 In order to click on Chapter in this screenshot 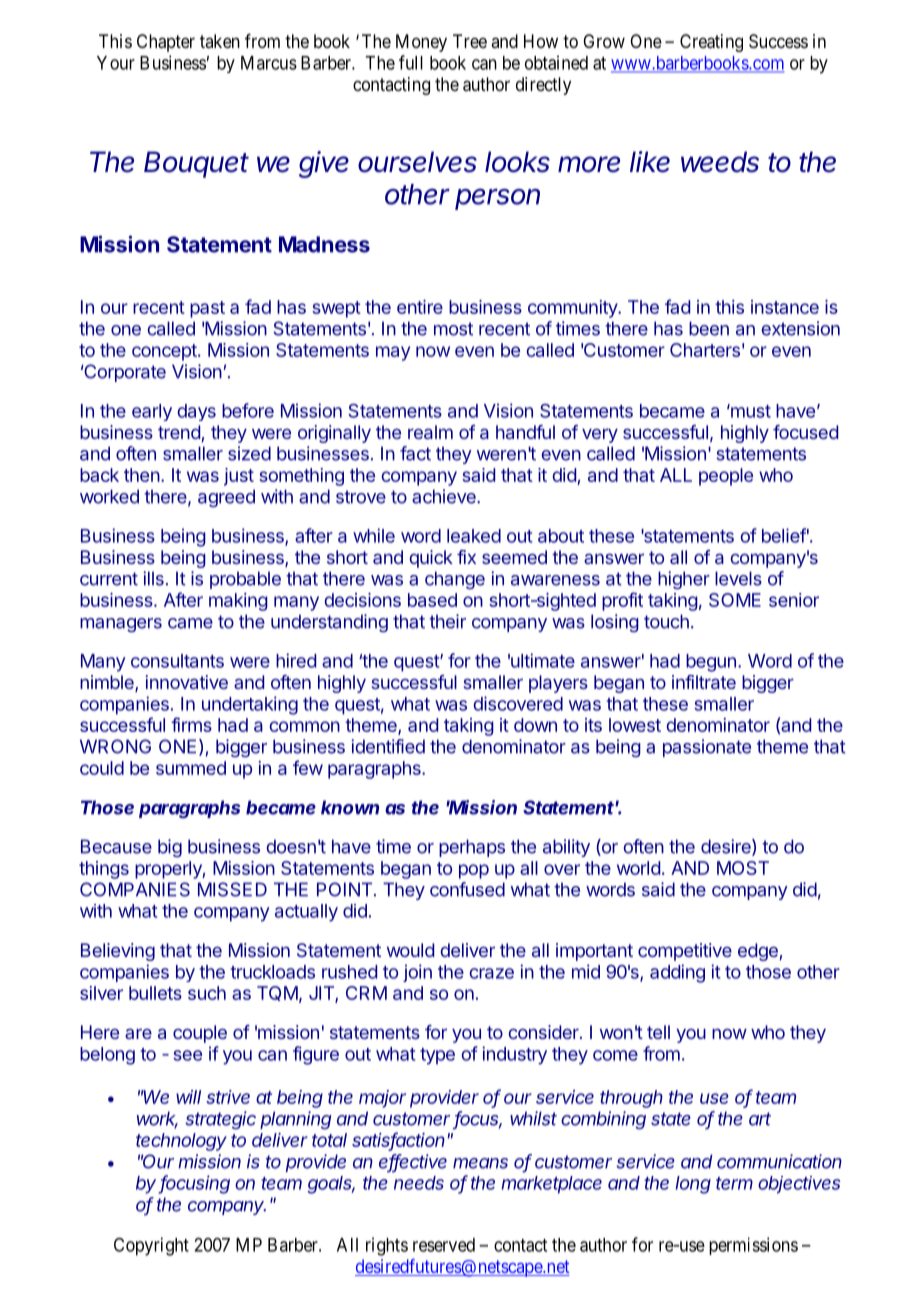, I will do `click(166, 43)`.
